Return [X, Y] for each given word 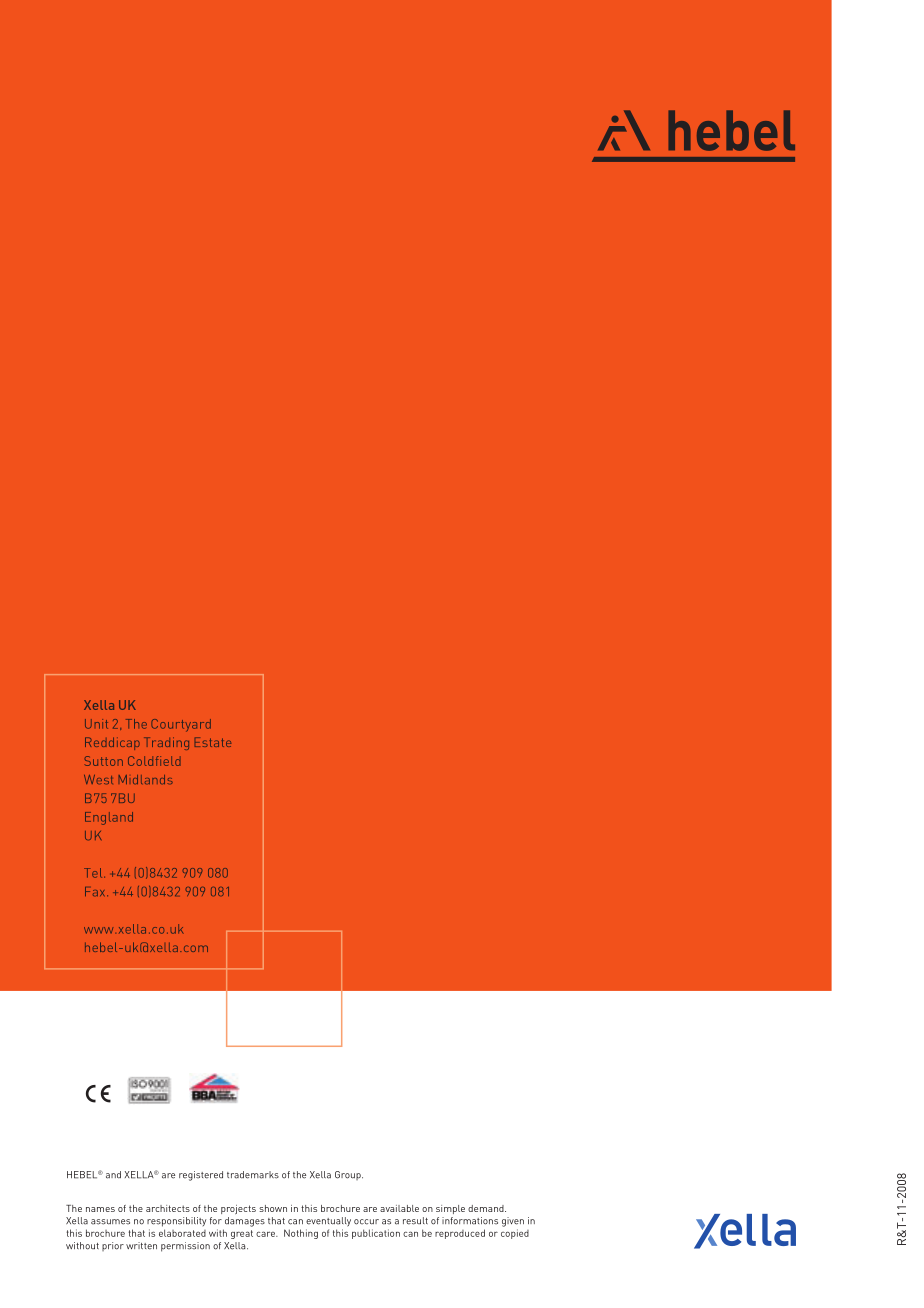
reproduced [460, 1234]
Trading [166, 743]
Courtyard [181, 725]
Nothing [301, 1234]
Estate [213, 742]
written [141, 1246]
